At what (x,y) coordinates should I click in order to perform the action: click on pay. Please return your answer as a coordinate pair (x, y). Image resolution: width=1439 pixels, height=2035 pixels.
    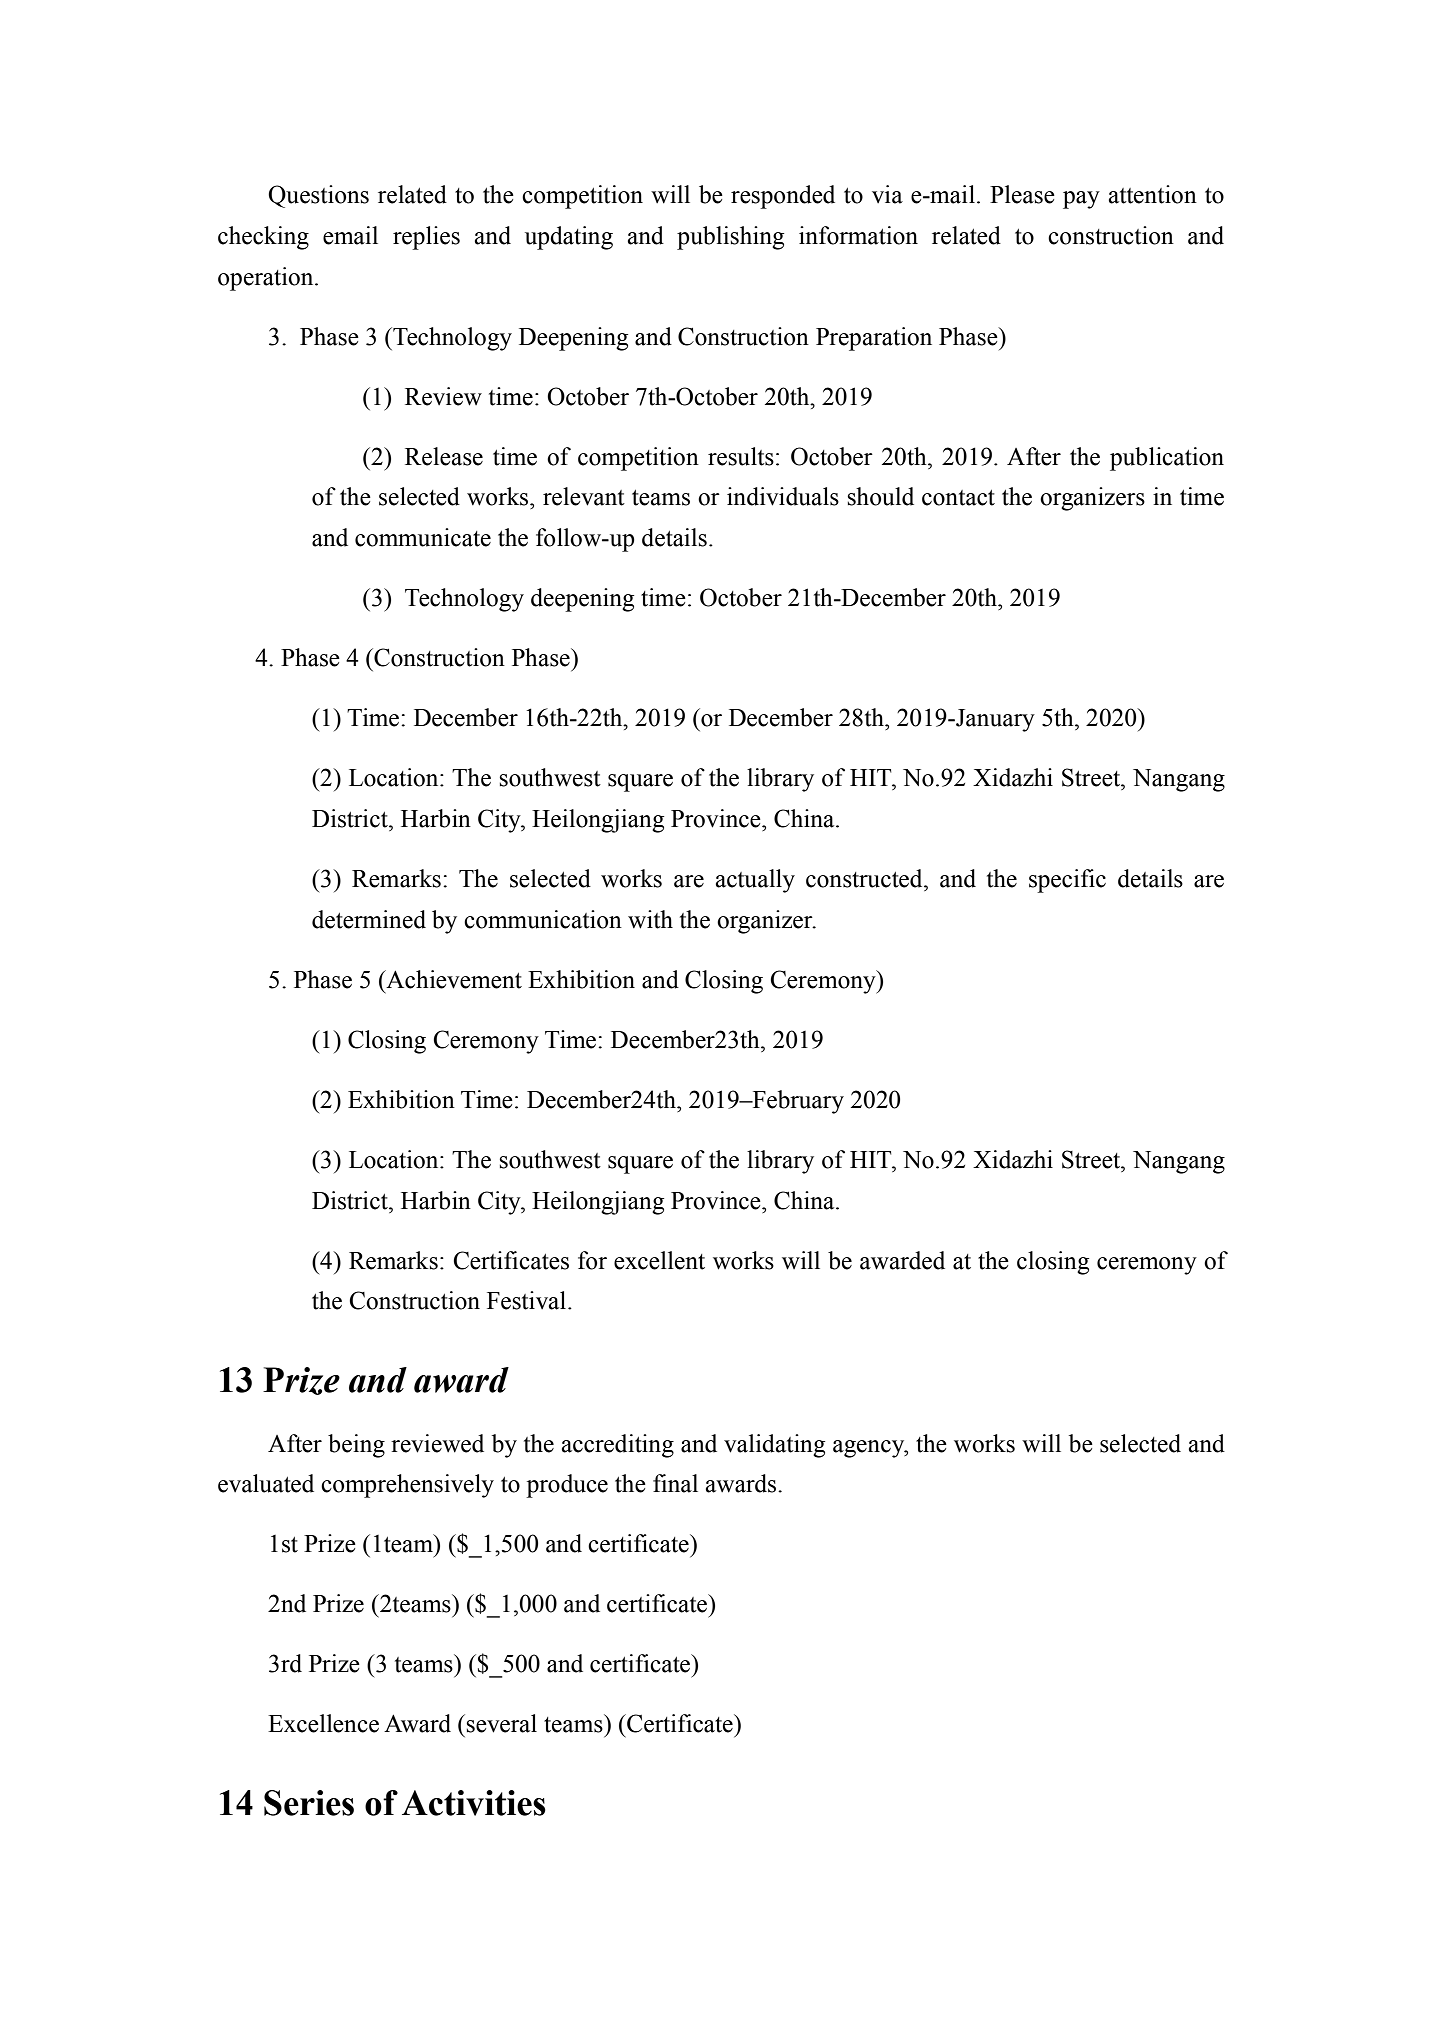
    Looking at the image, I should click on (1081, 200).
